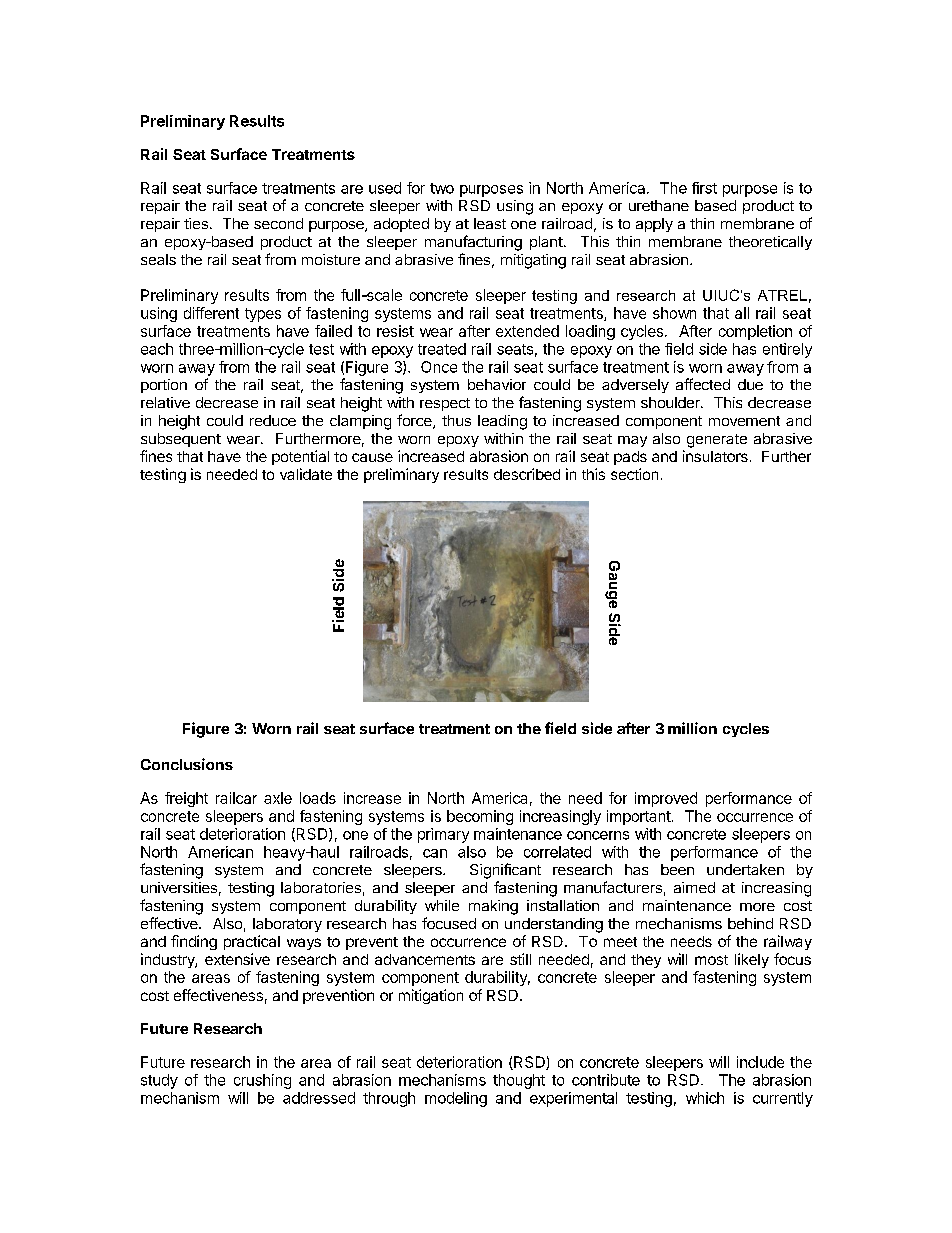 The image size is (952, 1233). I want to click on first, so click(704, 188).
